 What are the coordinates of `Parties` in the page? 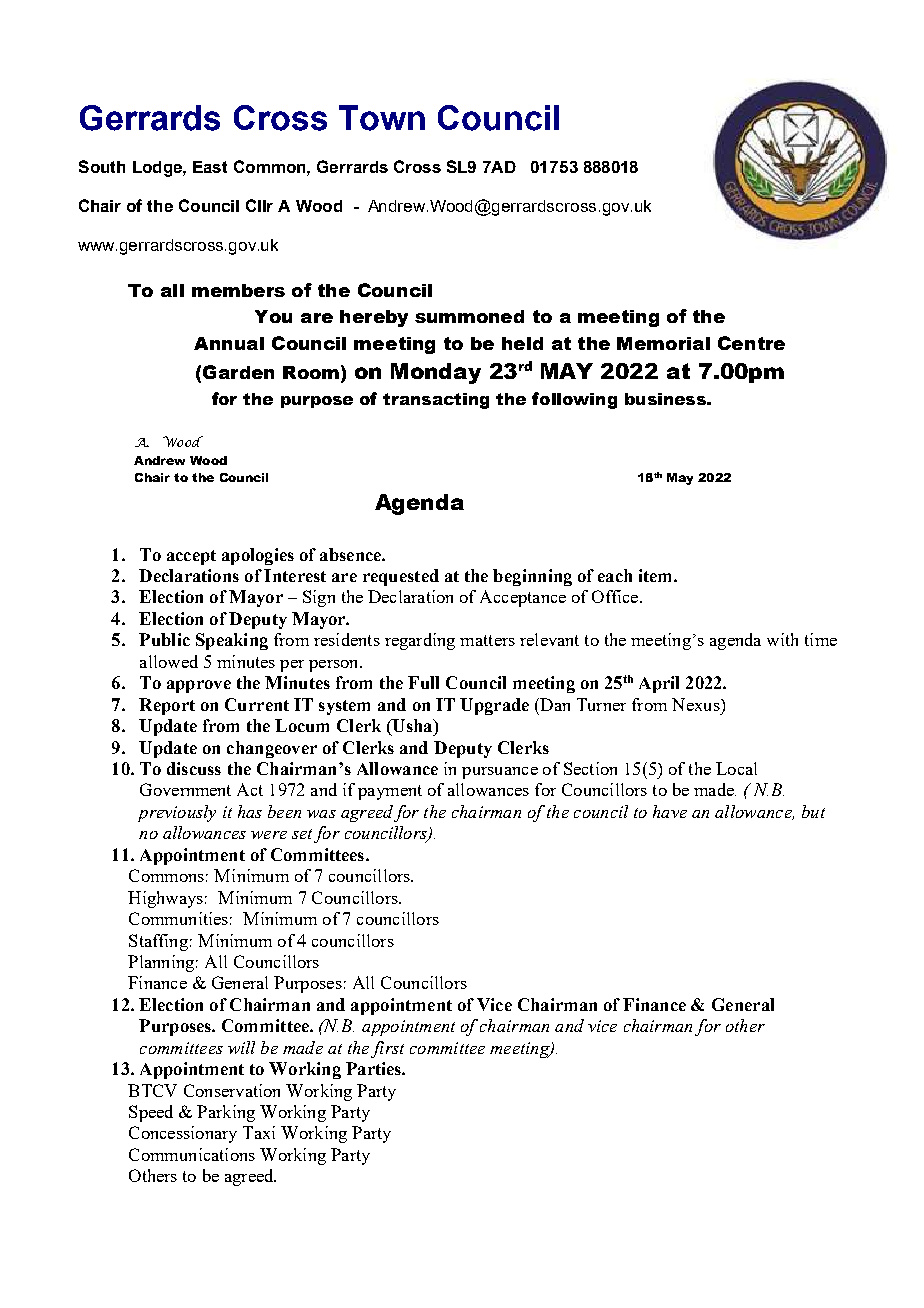 It's located at (374, 1068).
